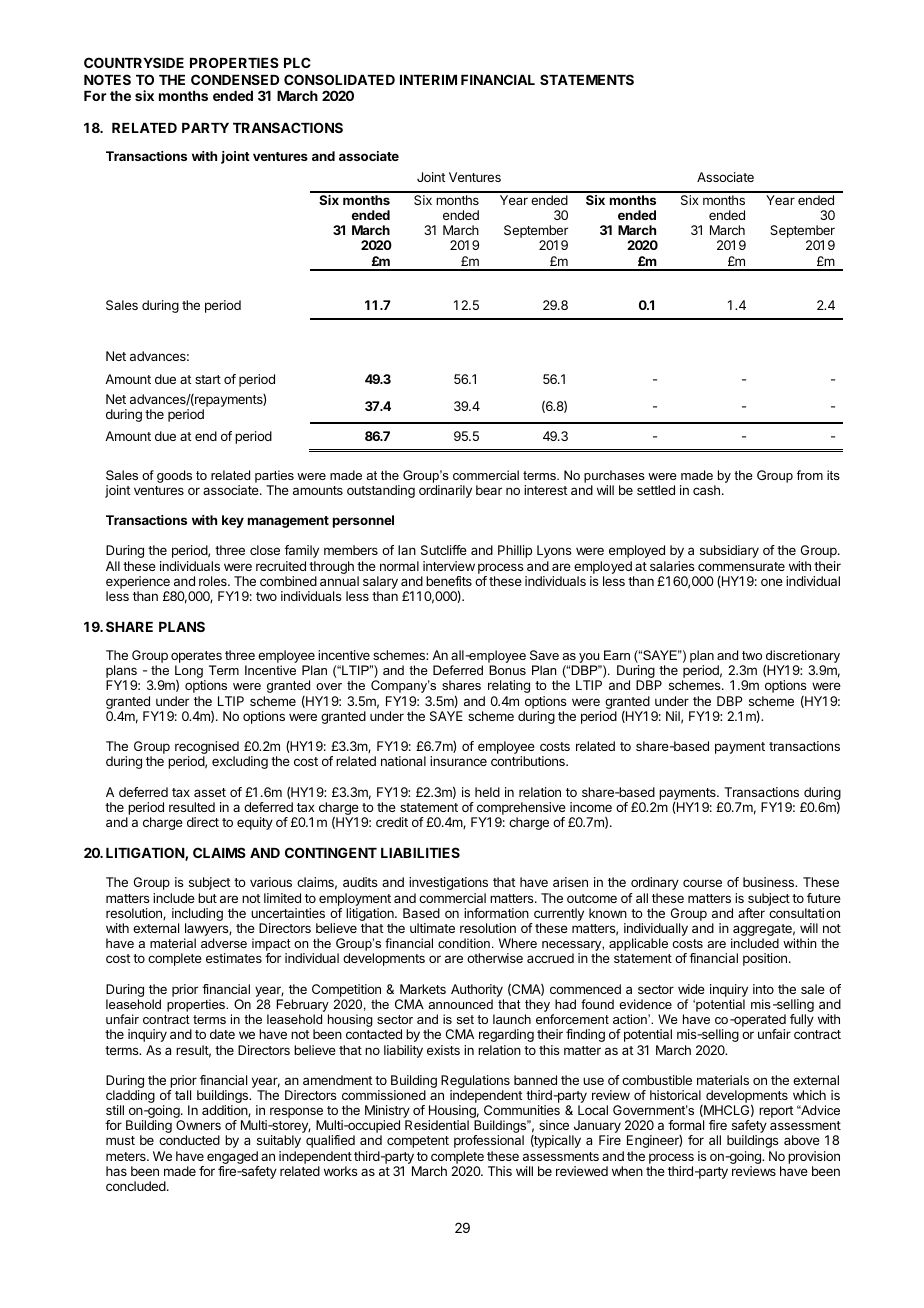  I want to click on cash, so click(706, 490).
